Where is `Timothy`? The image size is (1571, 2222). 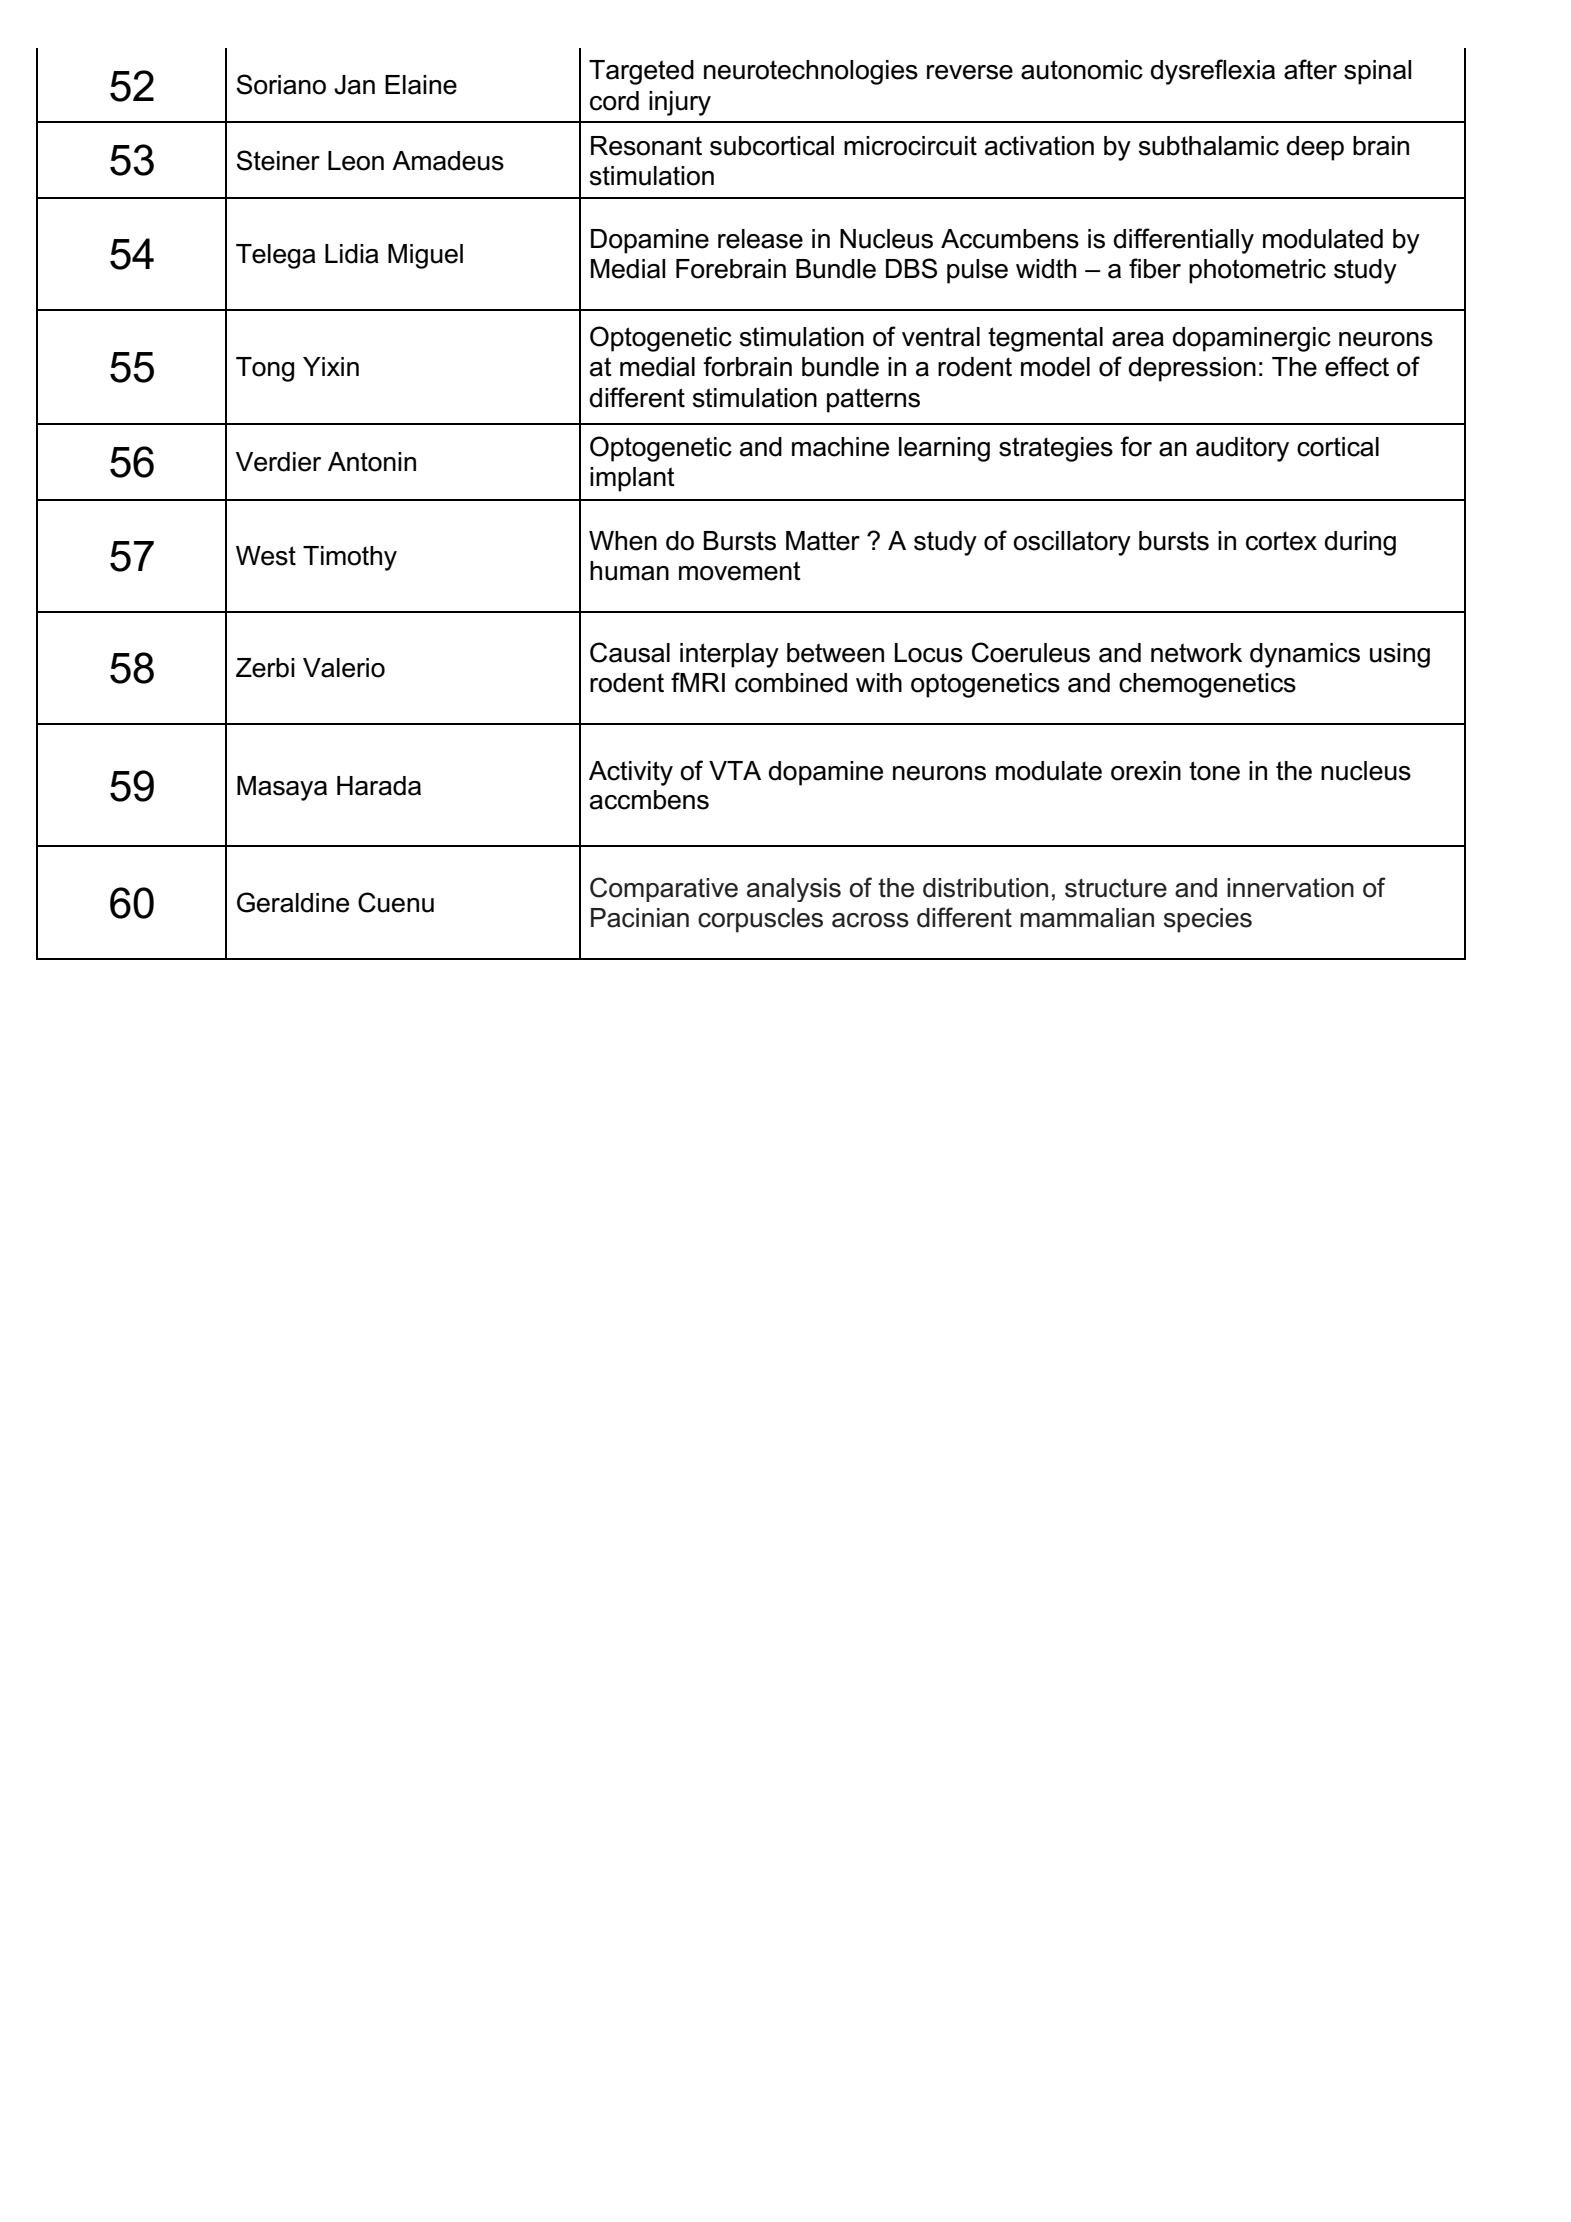
Timothy is located at coordinates (350, 558).
